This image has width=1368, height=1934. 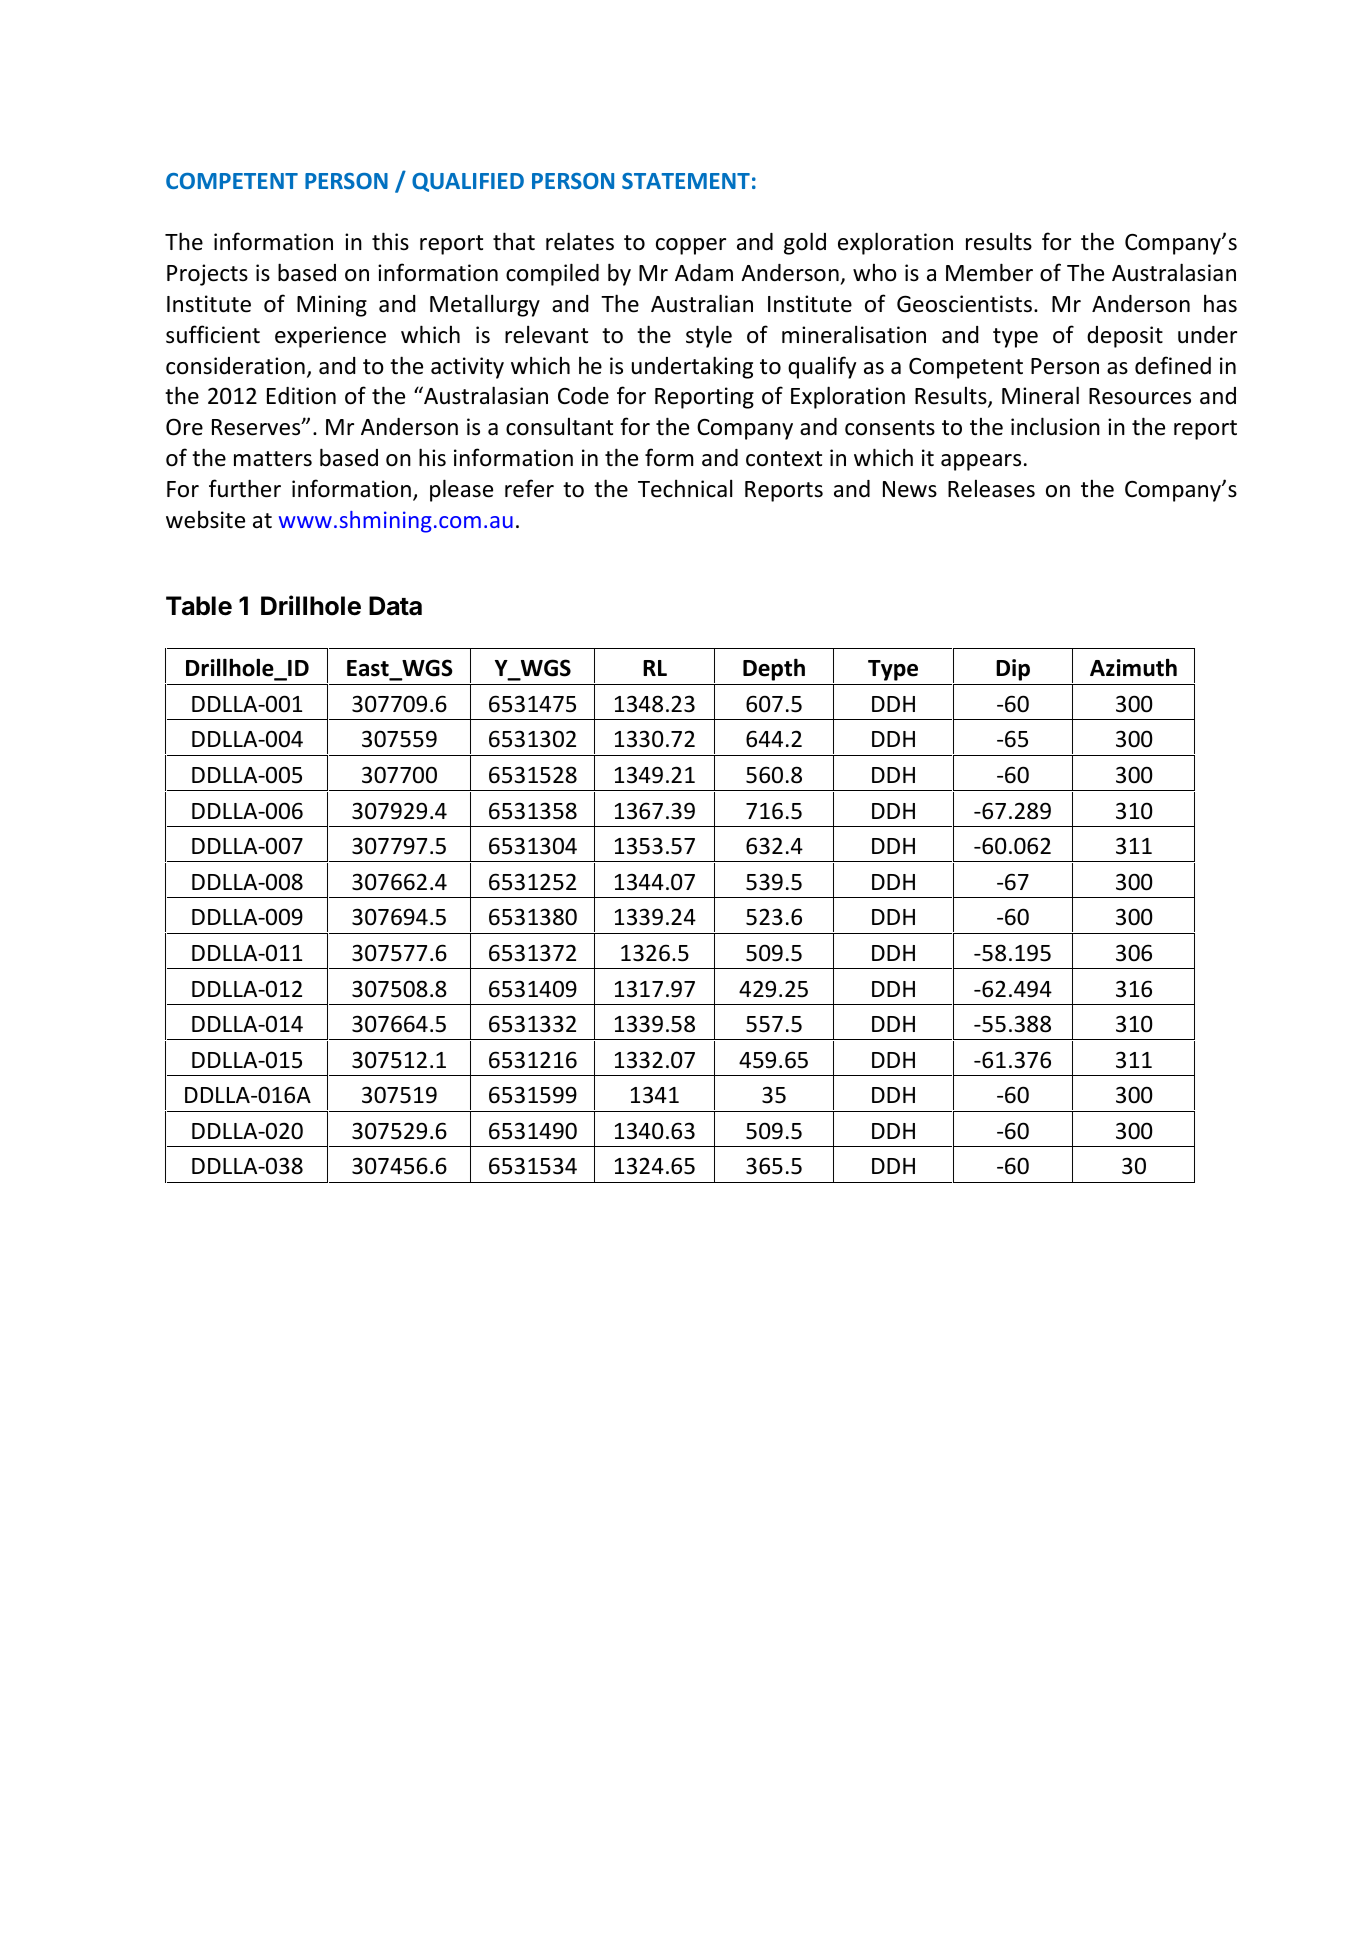 What do you see at coordinates (822, 367) in the image?
I see `qualify` at bounding box center [822, 367].
